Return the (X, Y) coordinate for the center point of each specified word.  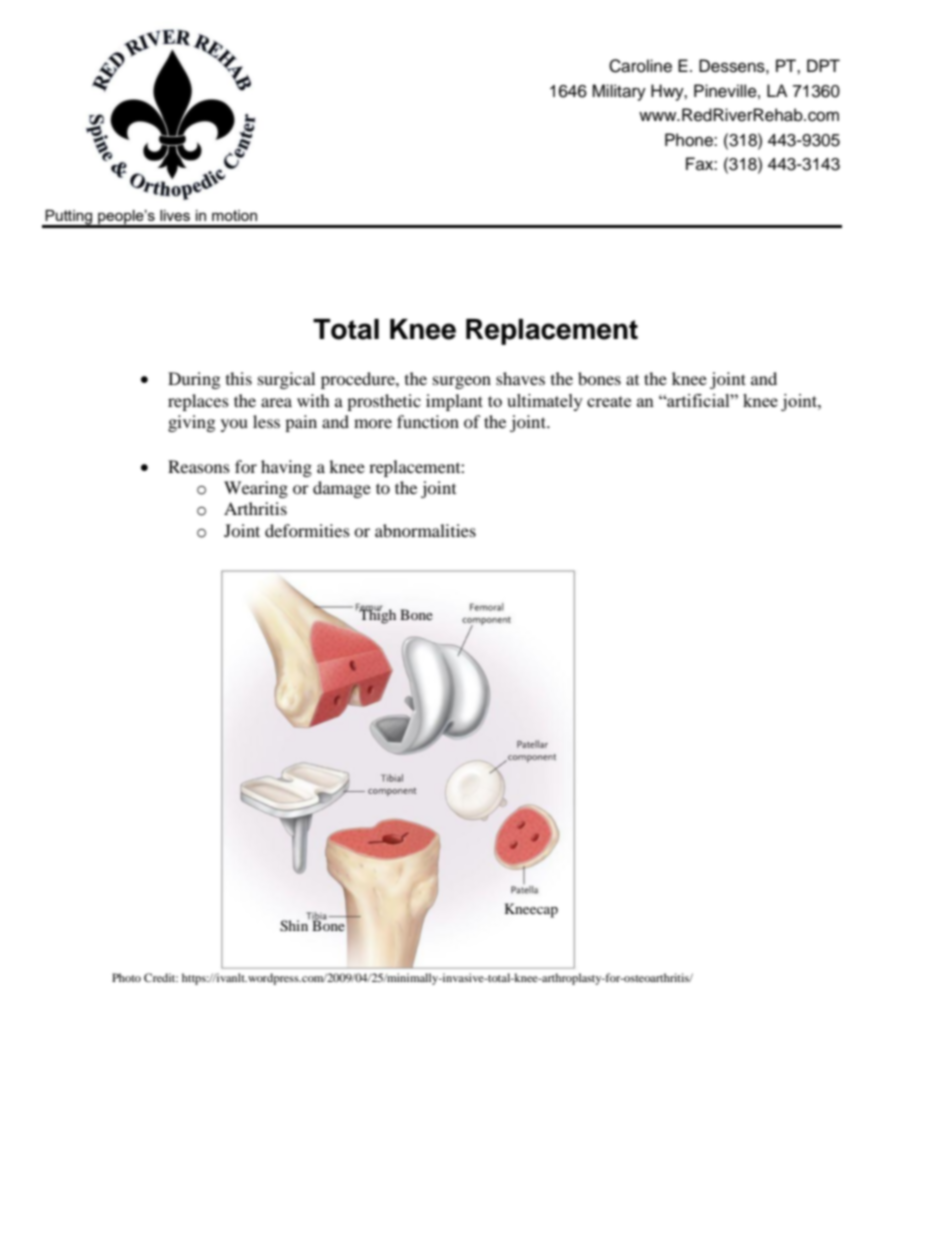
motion (234, 215)
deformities (307, 530)
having (286, 468)
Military (619, 92)
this (239, 378)
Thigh (376, 615)
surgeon (462, 382)
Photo (126, 977)
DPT (823, 65)
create (609, 401)
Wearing (256, 489)
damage (342, 489)
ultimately (545, 402)
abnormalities (425, 530)
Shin (295, 925)
